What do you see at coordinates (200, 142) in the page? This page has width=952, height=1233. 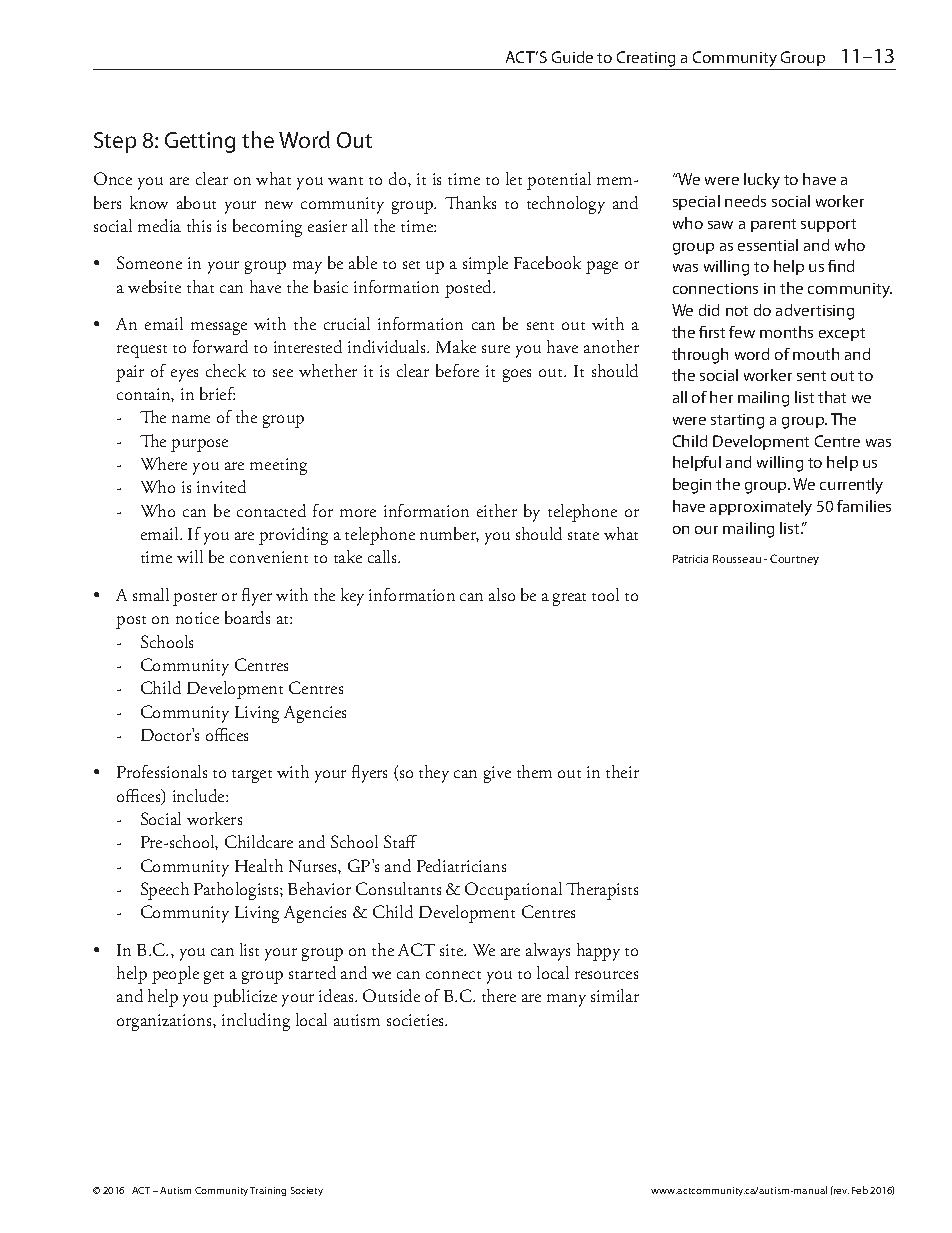 I see `Getting` at bounding box center [200, 142].
